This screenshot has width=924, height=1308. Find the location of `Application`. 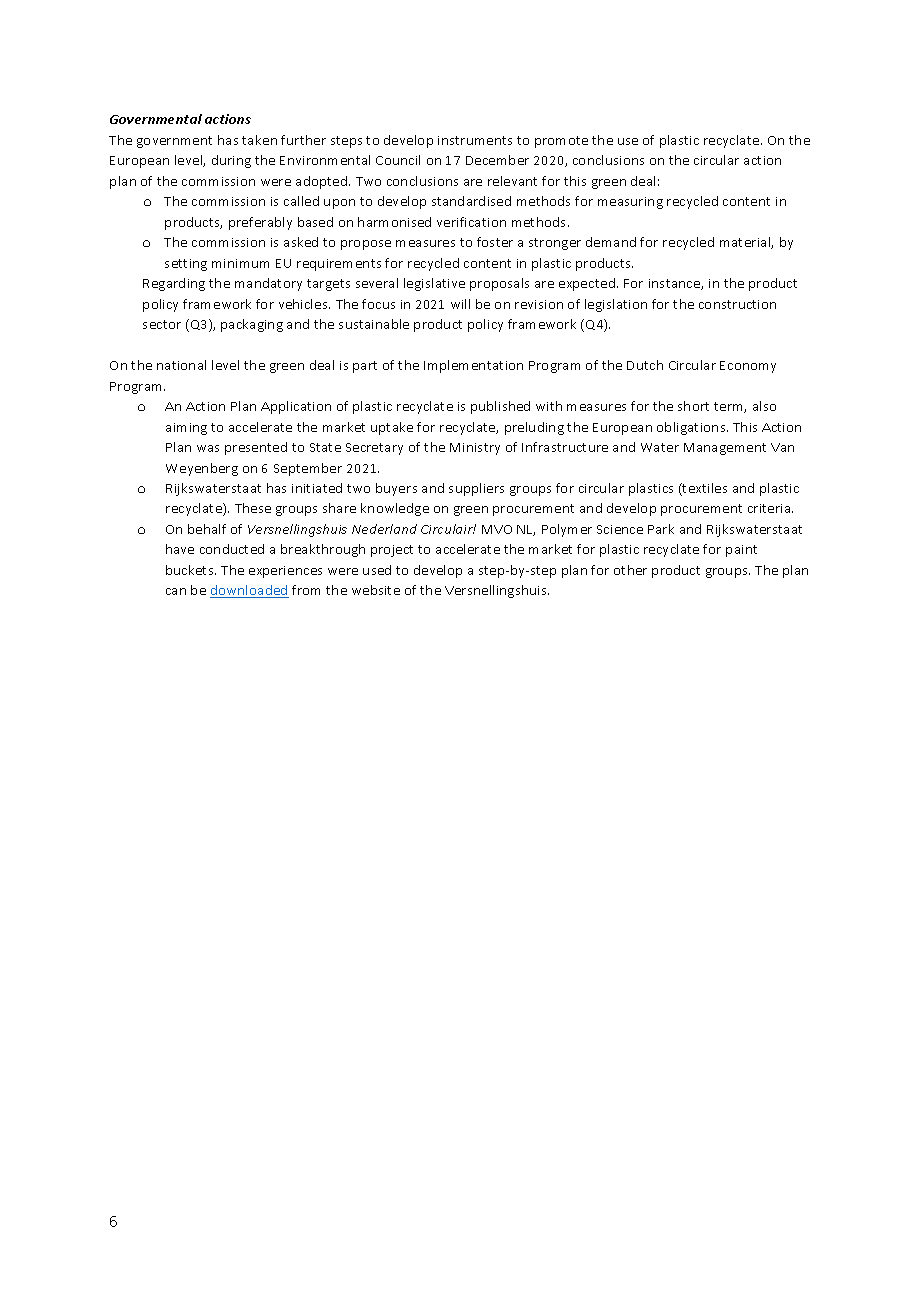

Application is located at coordinates (296, 407).
